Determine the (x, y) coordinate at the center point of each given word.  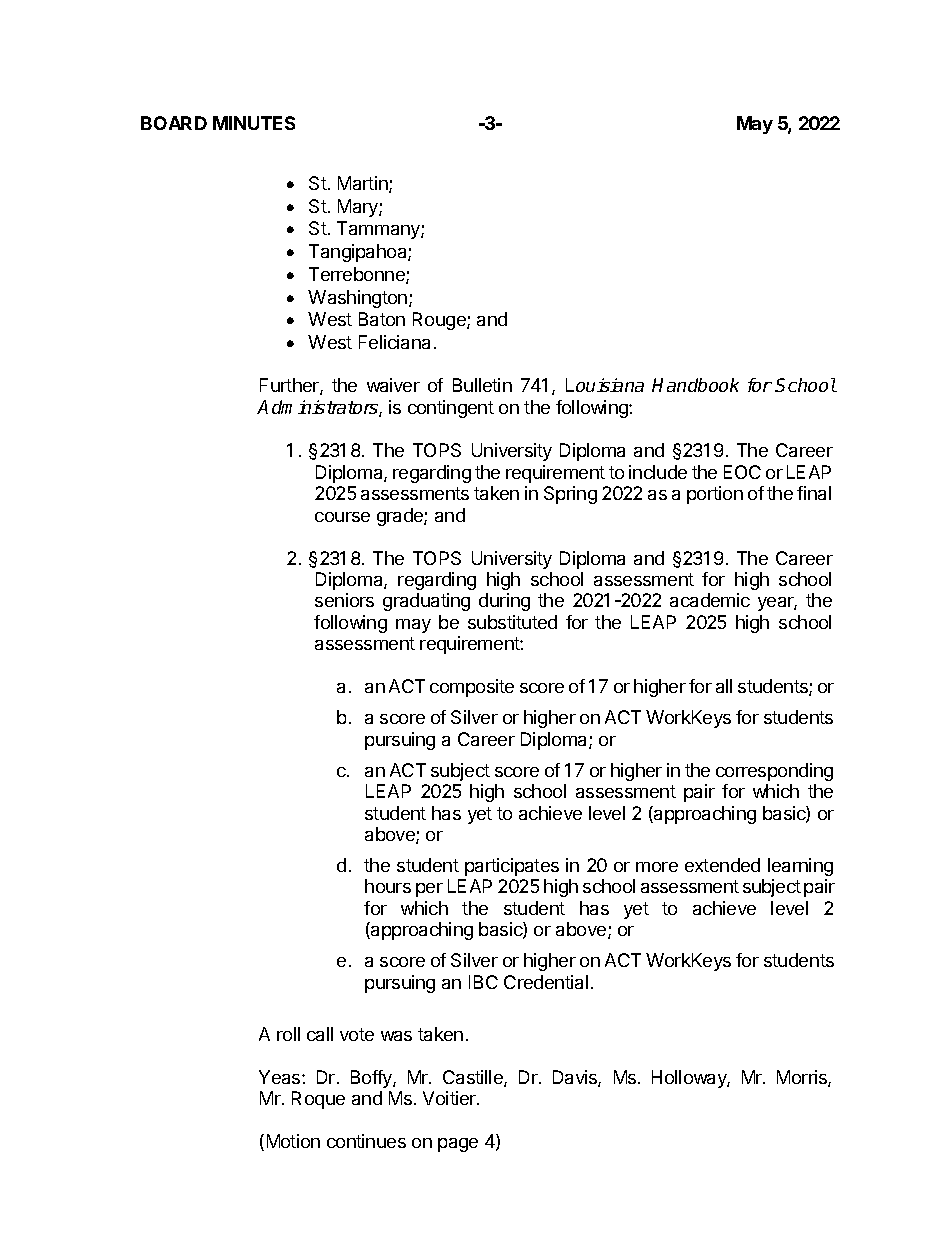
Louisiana (605, 385)
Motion (293, 1141)
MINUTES (254, 123)
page (458, 1145)
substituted (512, 622)
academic (710, 600)
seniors (344, 600)
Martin (364, 184)
